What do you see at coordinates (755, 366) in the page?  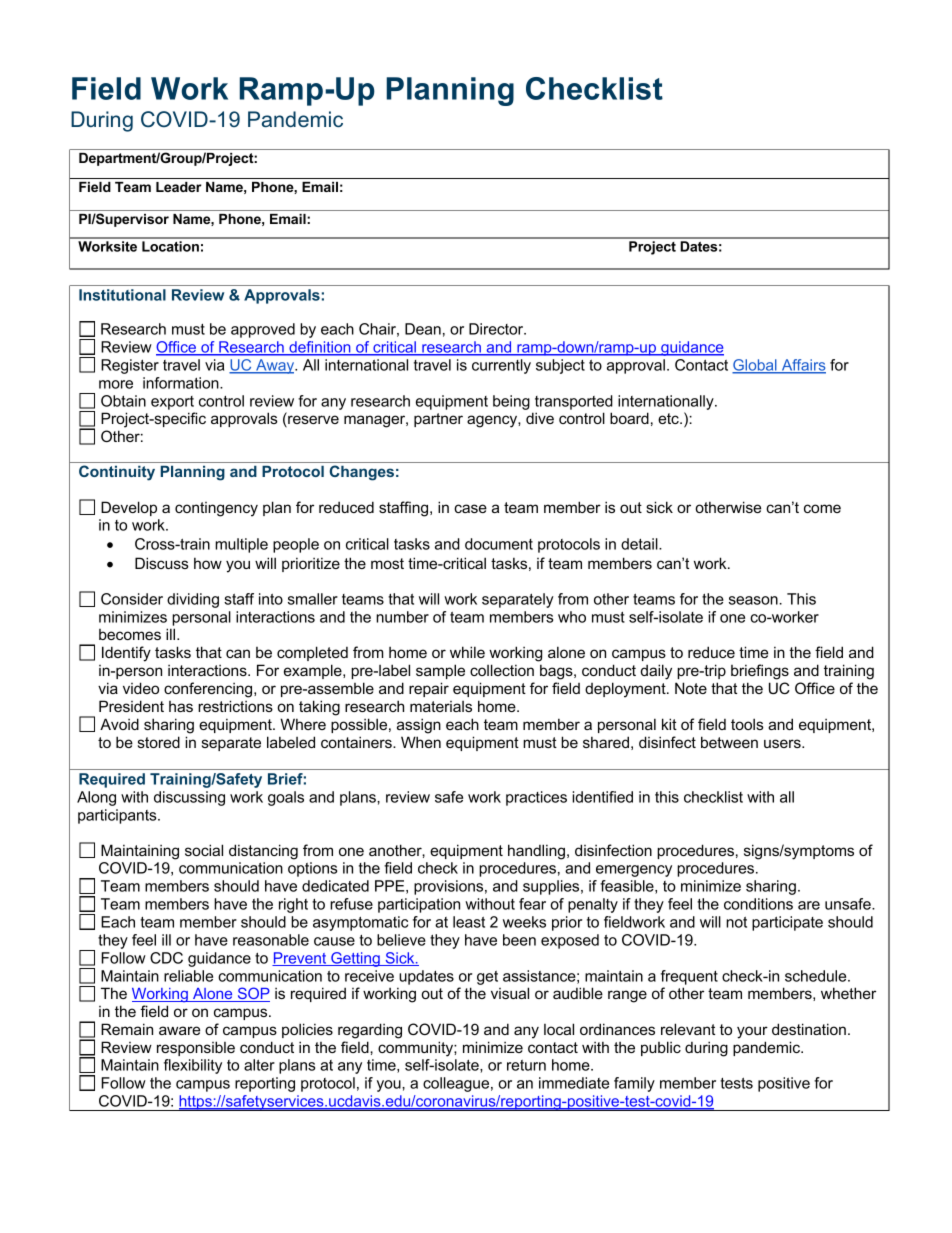 I see `Global` at bounding box center [755, 366].
